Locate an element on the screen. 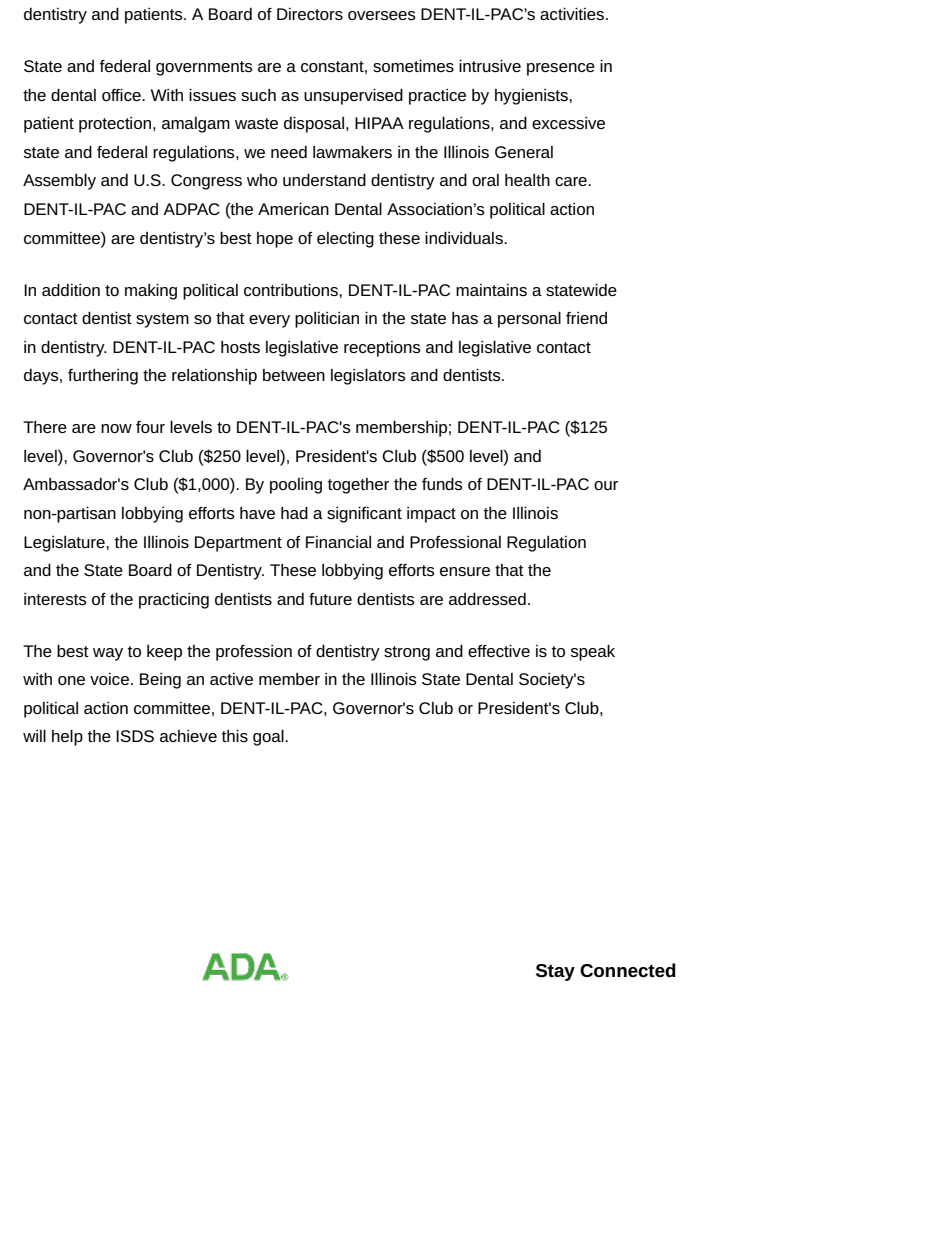 The width and height of the screenshot is (952, 1233). Directors is located at coordinates (310, 14).
